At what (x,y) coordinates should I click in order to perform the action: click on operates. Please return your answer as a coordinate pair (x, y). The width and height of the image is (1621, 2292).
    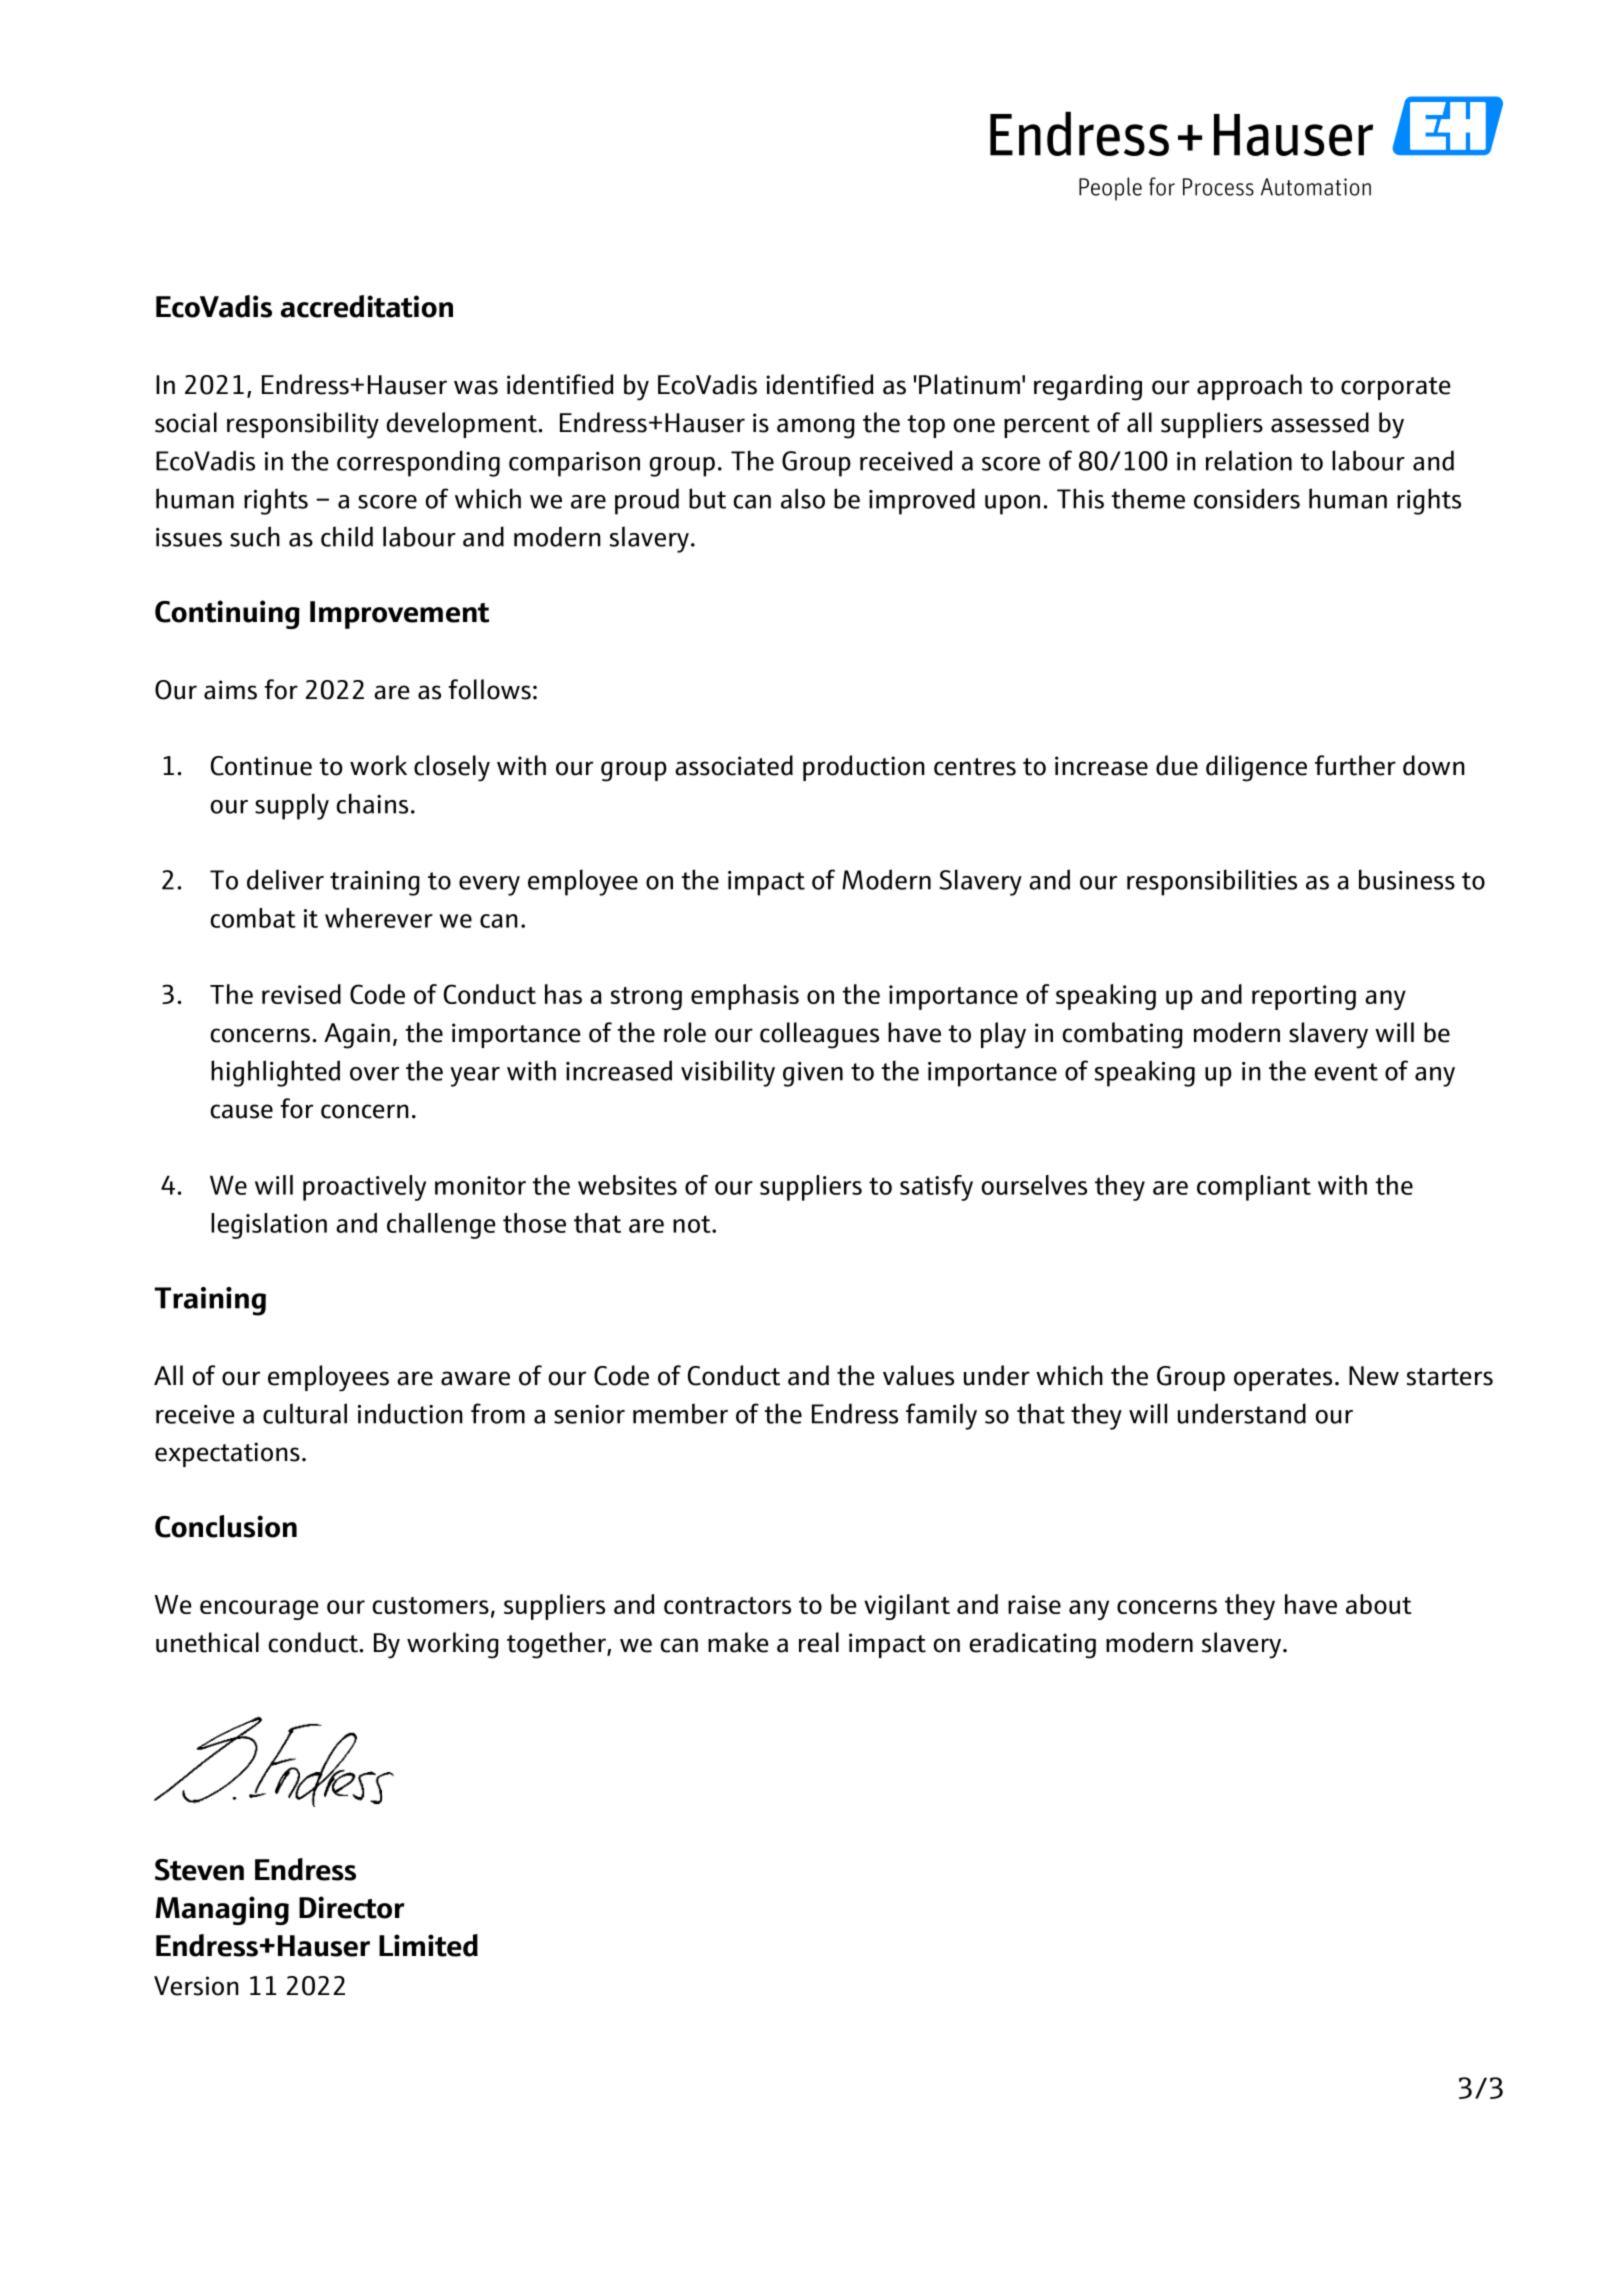
    Looking at the image, I should click on (1283, 1379).
